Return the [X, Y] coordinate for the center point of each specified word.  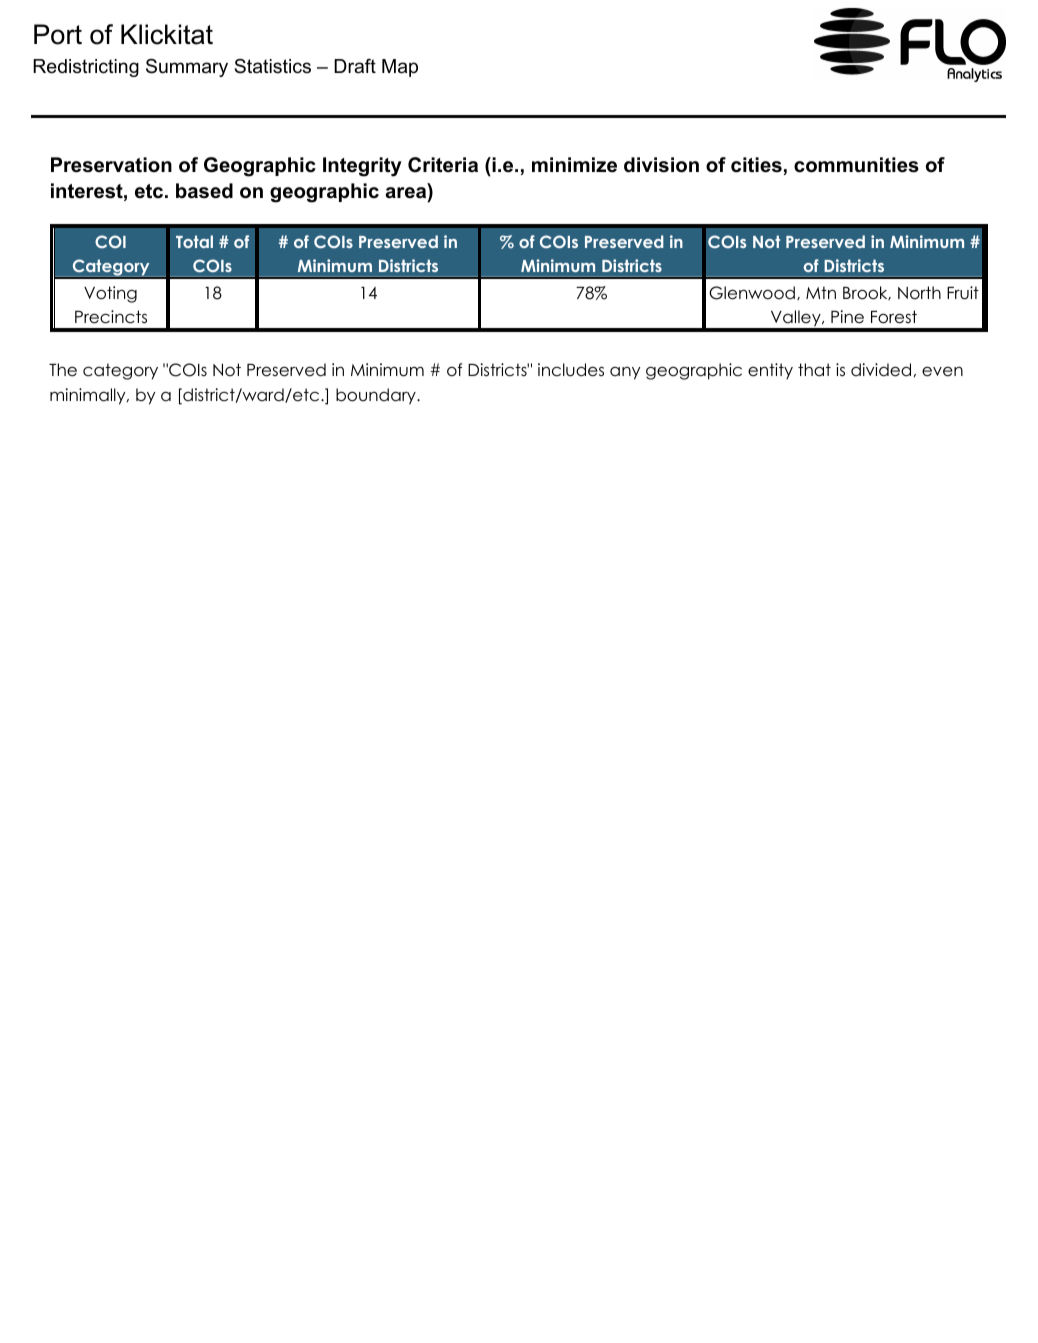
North [919, 293]
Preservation [111, 165]
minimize [574, 165]
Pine [847, 317]
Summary [187, 68]
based [204, 191]
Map [400, 68]
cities [756, 165]
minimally [89, 396]
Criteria [443, 165]
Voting [110, 294]
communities [856, 165]
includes [571, 370]
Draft [355, 66]
